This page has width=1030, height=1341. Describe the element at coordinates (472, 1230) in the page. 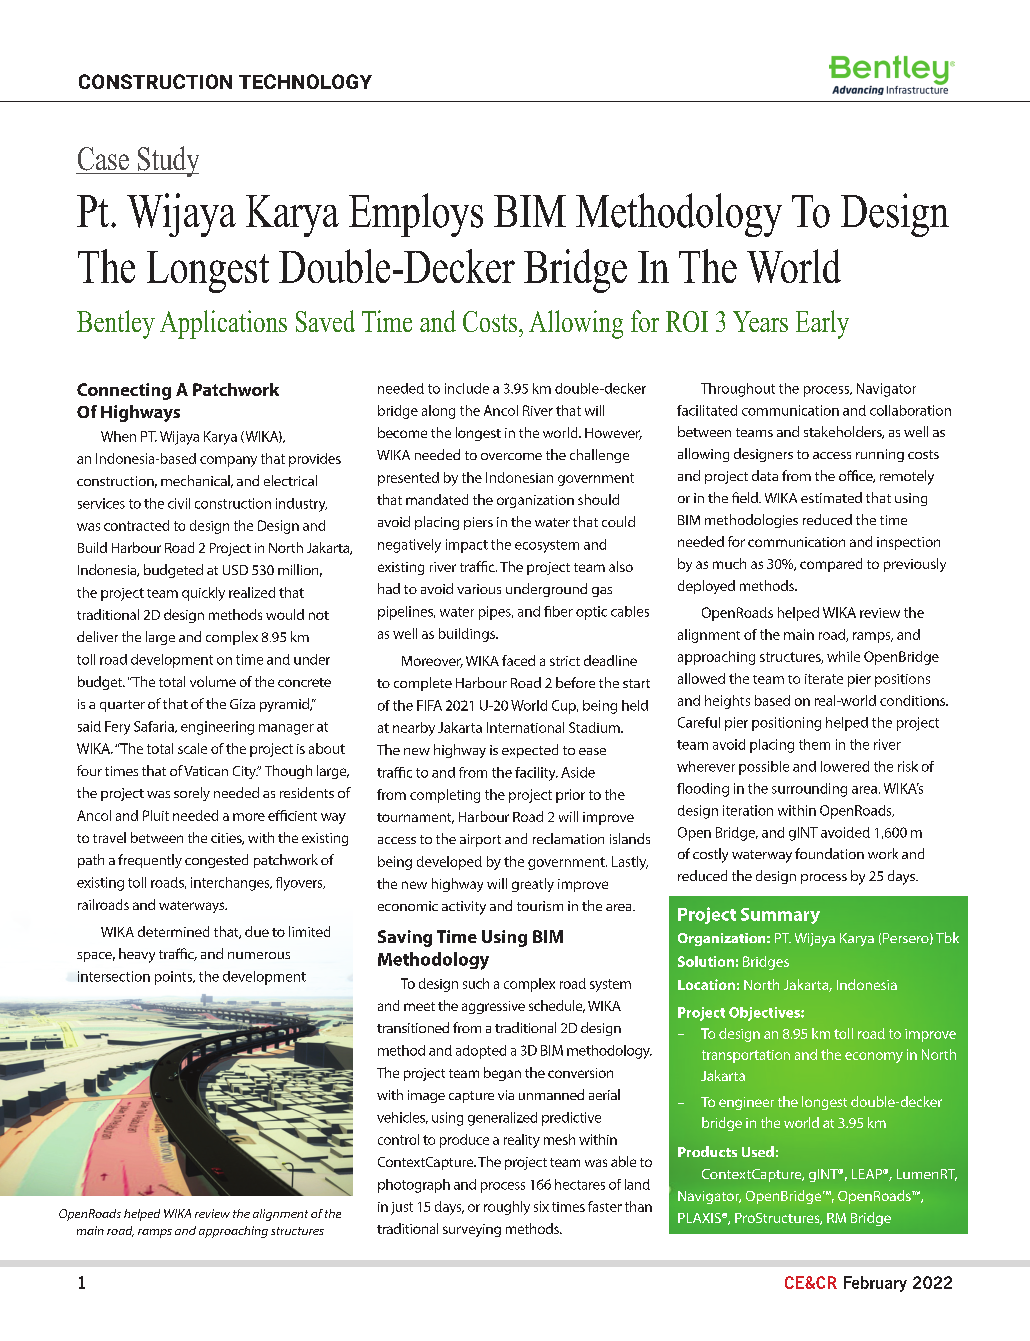

I see `surveying` at that location.
